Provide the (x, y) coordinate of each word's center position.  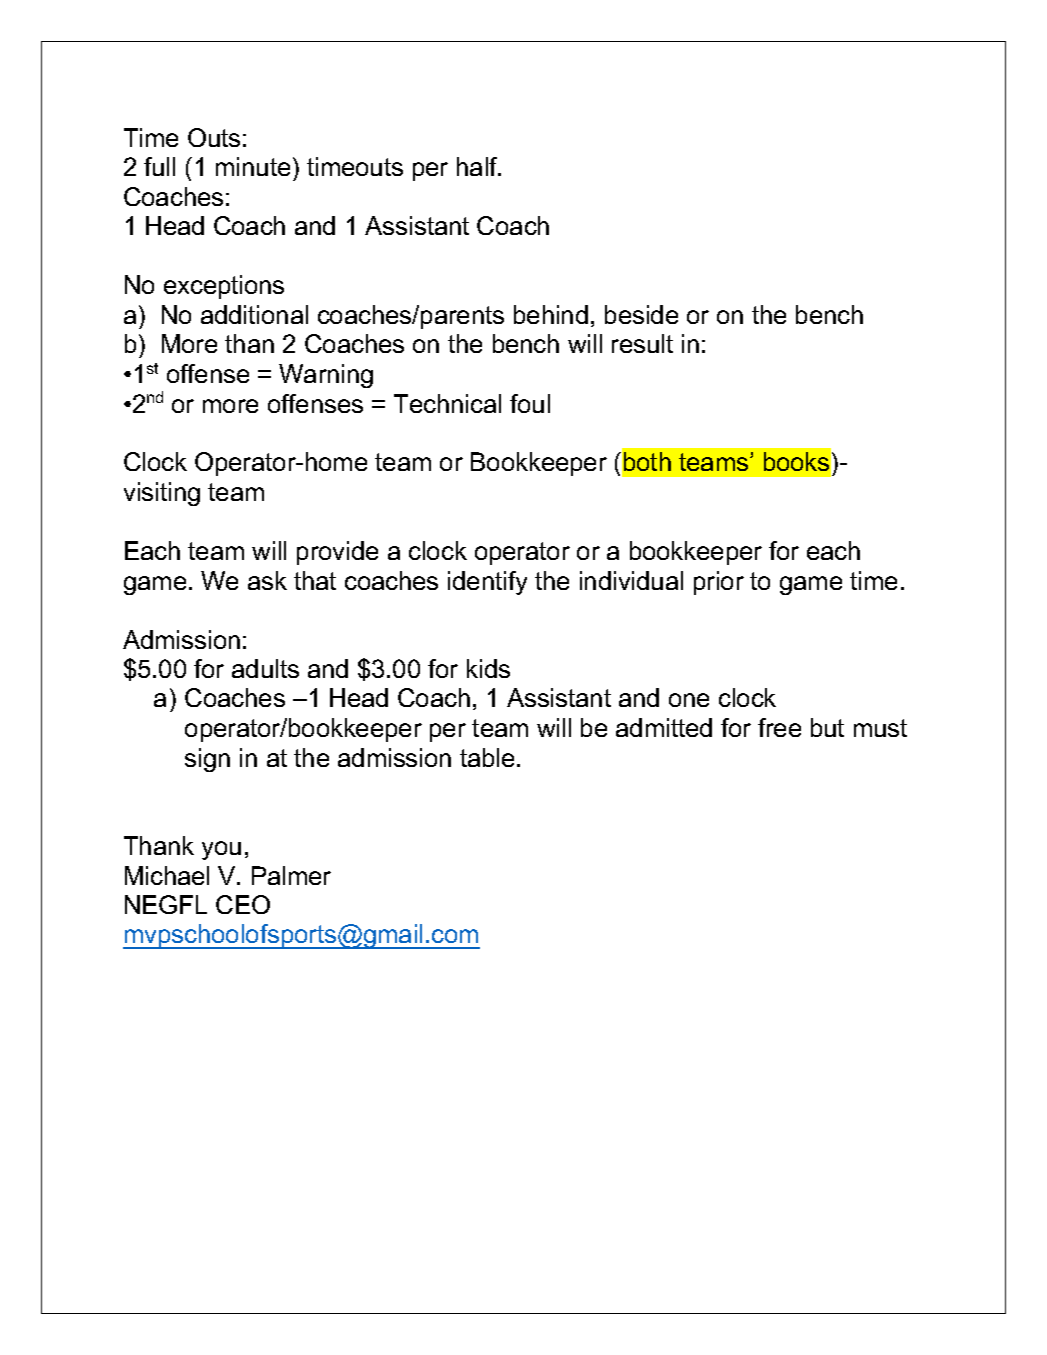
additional (254, 314)
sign (207, 760)
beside (641, 314)
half (478, 166)
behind (551, 314)
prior (719, 583)
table (487, 757)
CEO (243, 904)
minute (253, 166)
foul (530, 403)
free (779, 727)
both (647, 461)
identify (487, 583)
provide (337, 553)
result (642, 343)
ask (267, 580)
